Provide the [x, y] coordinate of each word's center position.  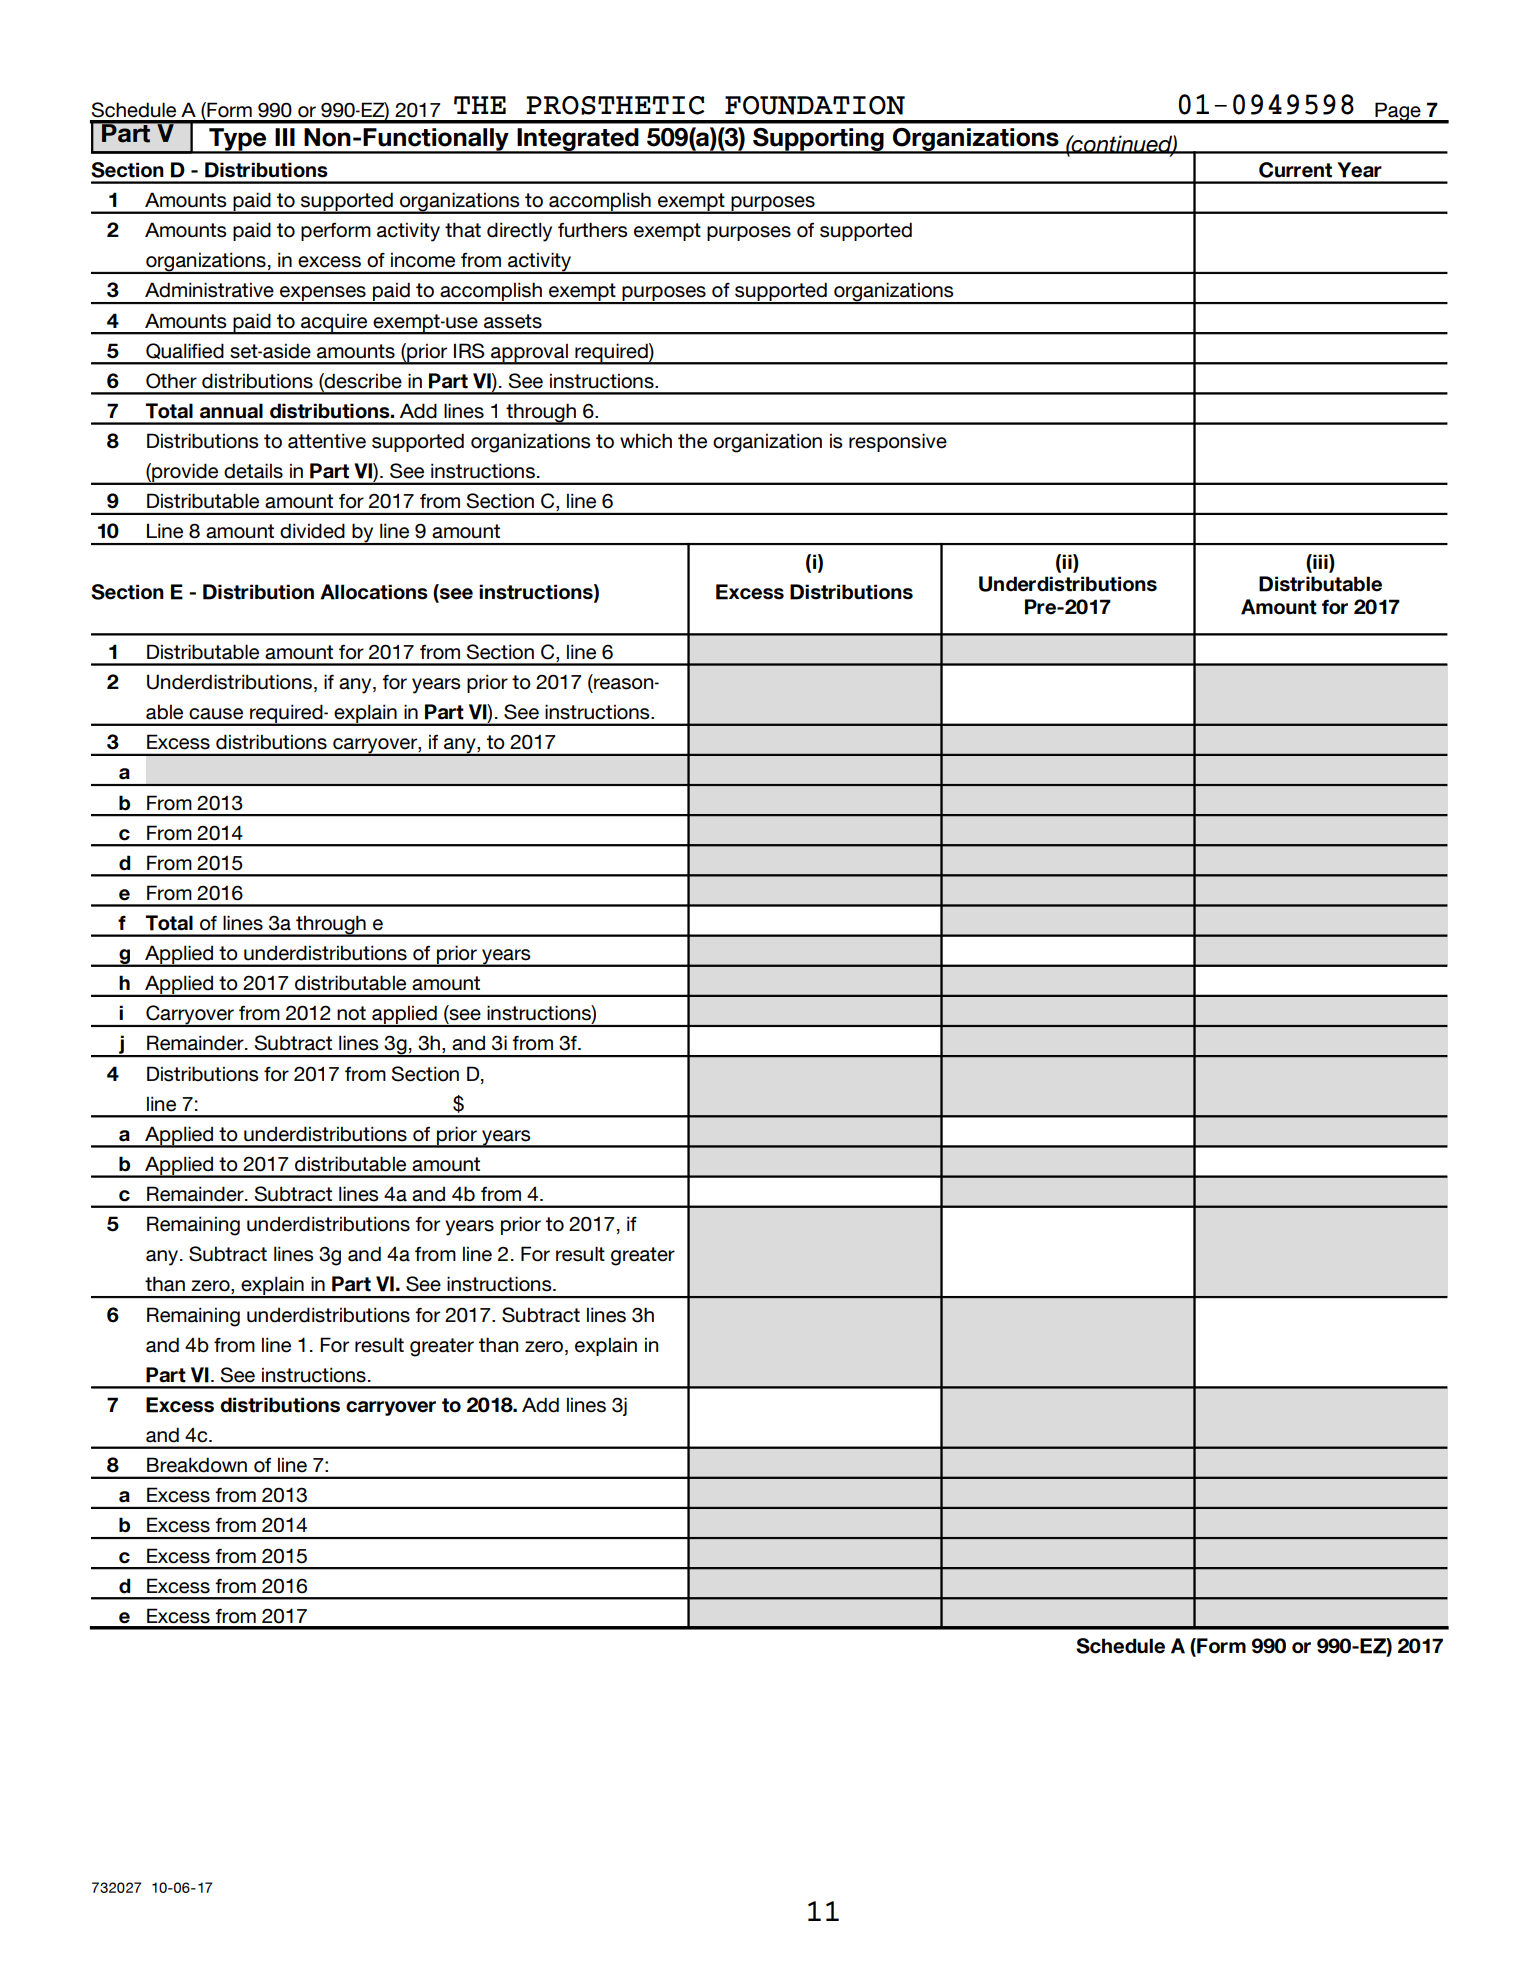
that [463, 230]
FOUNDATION [815, 105]
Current [1295, 170]
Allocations [374, 592]
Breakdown [197, 1465]
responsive [898, 442]
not [351, 1013]
